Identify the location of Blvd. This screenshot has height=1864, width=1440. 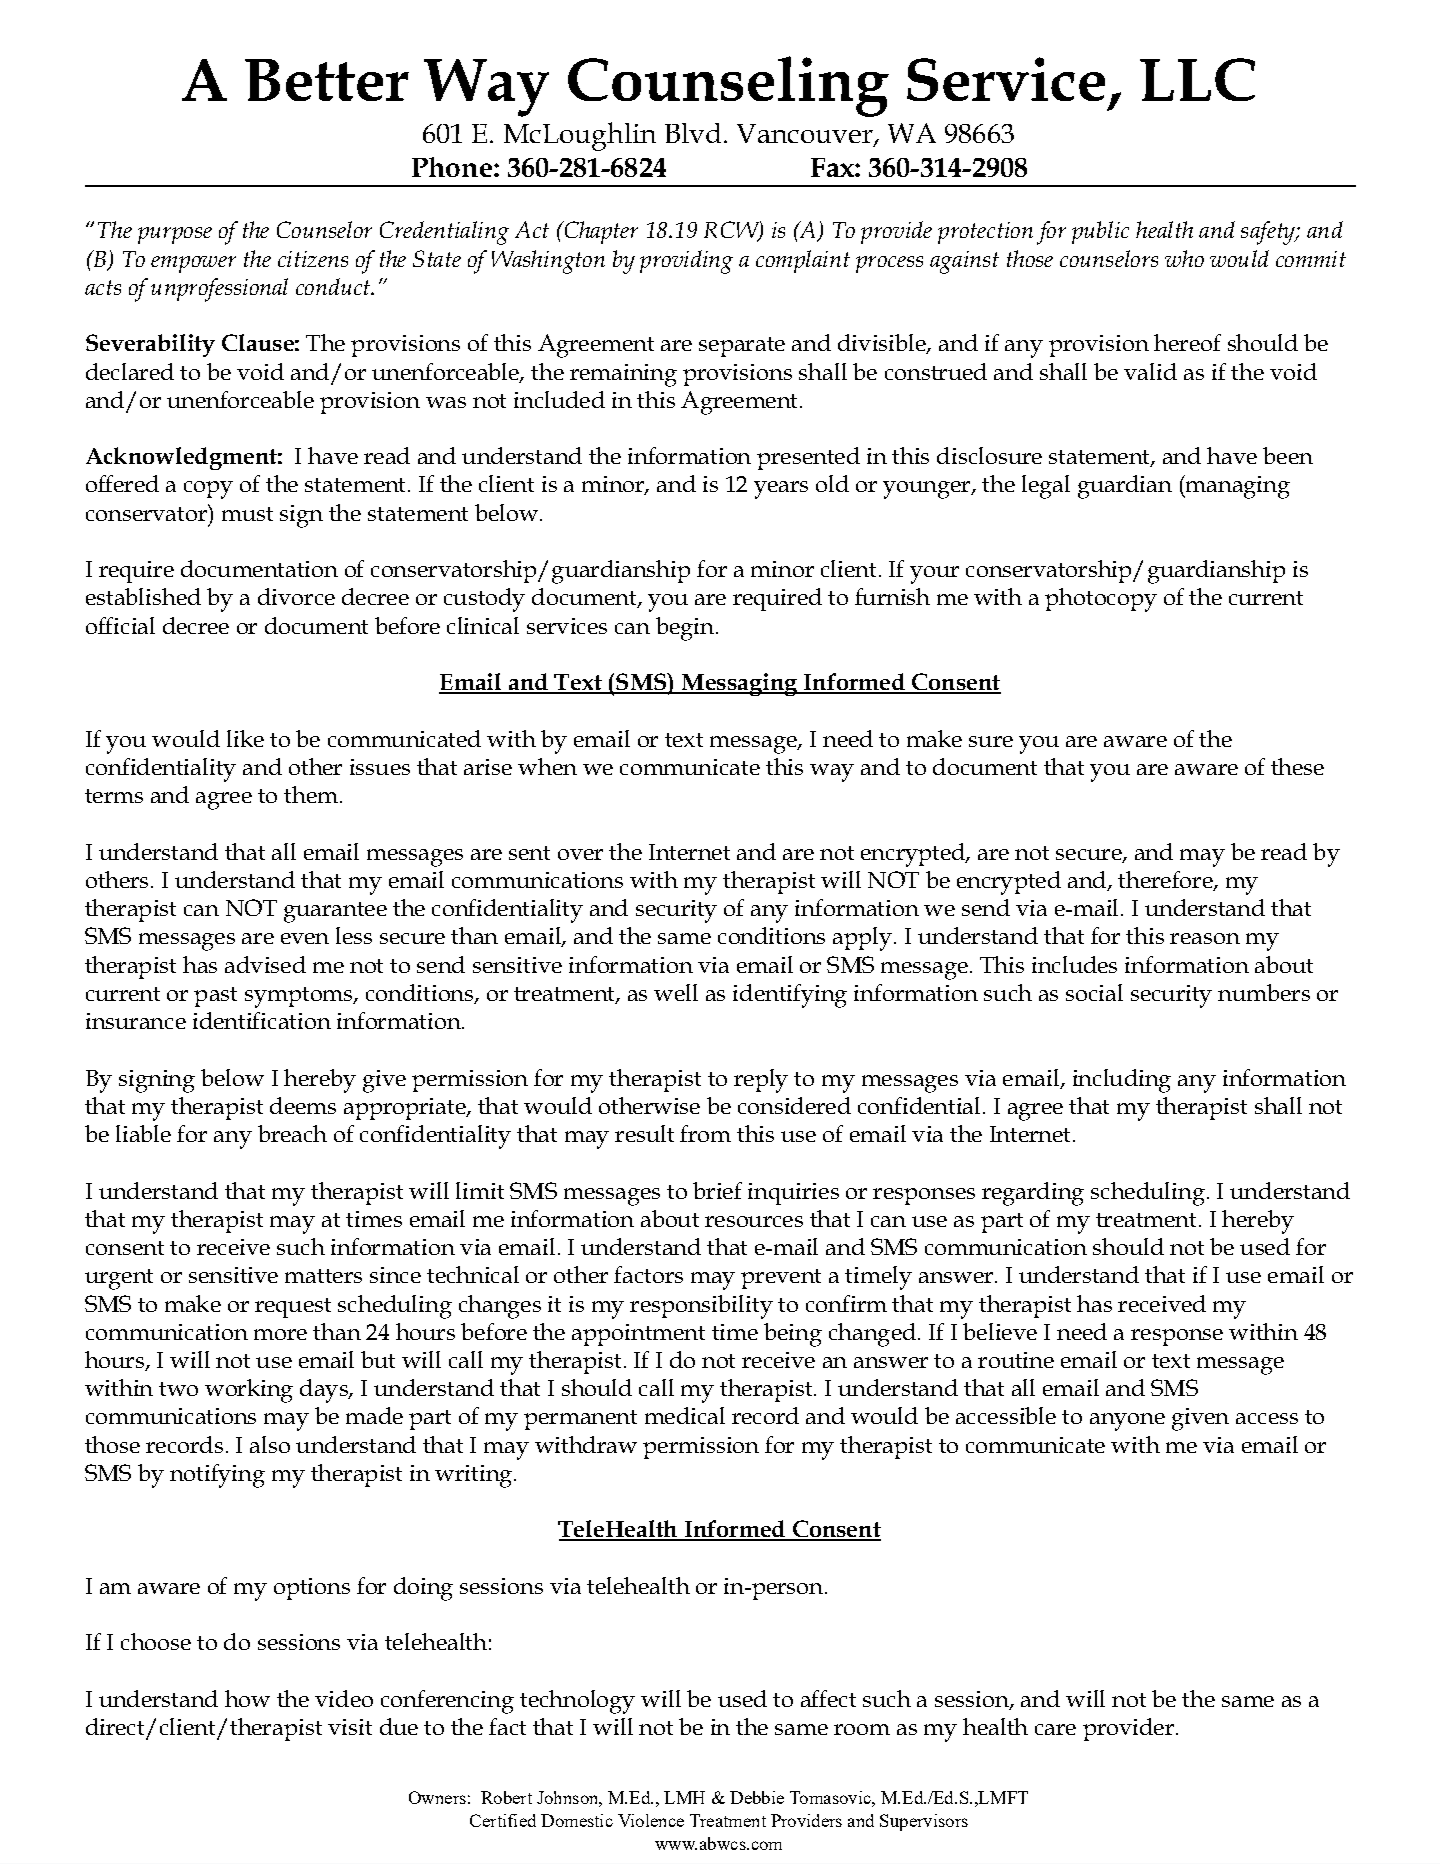
(693, 133).
